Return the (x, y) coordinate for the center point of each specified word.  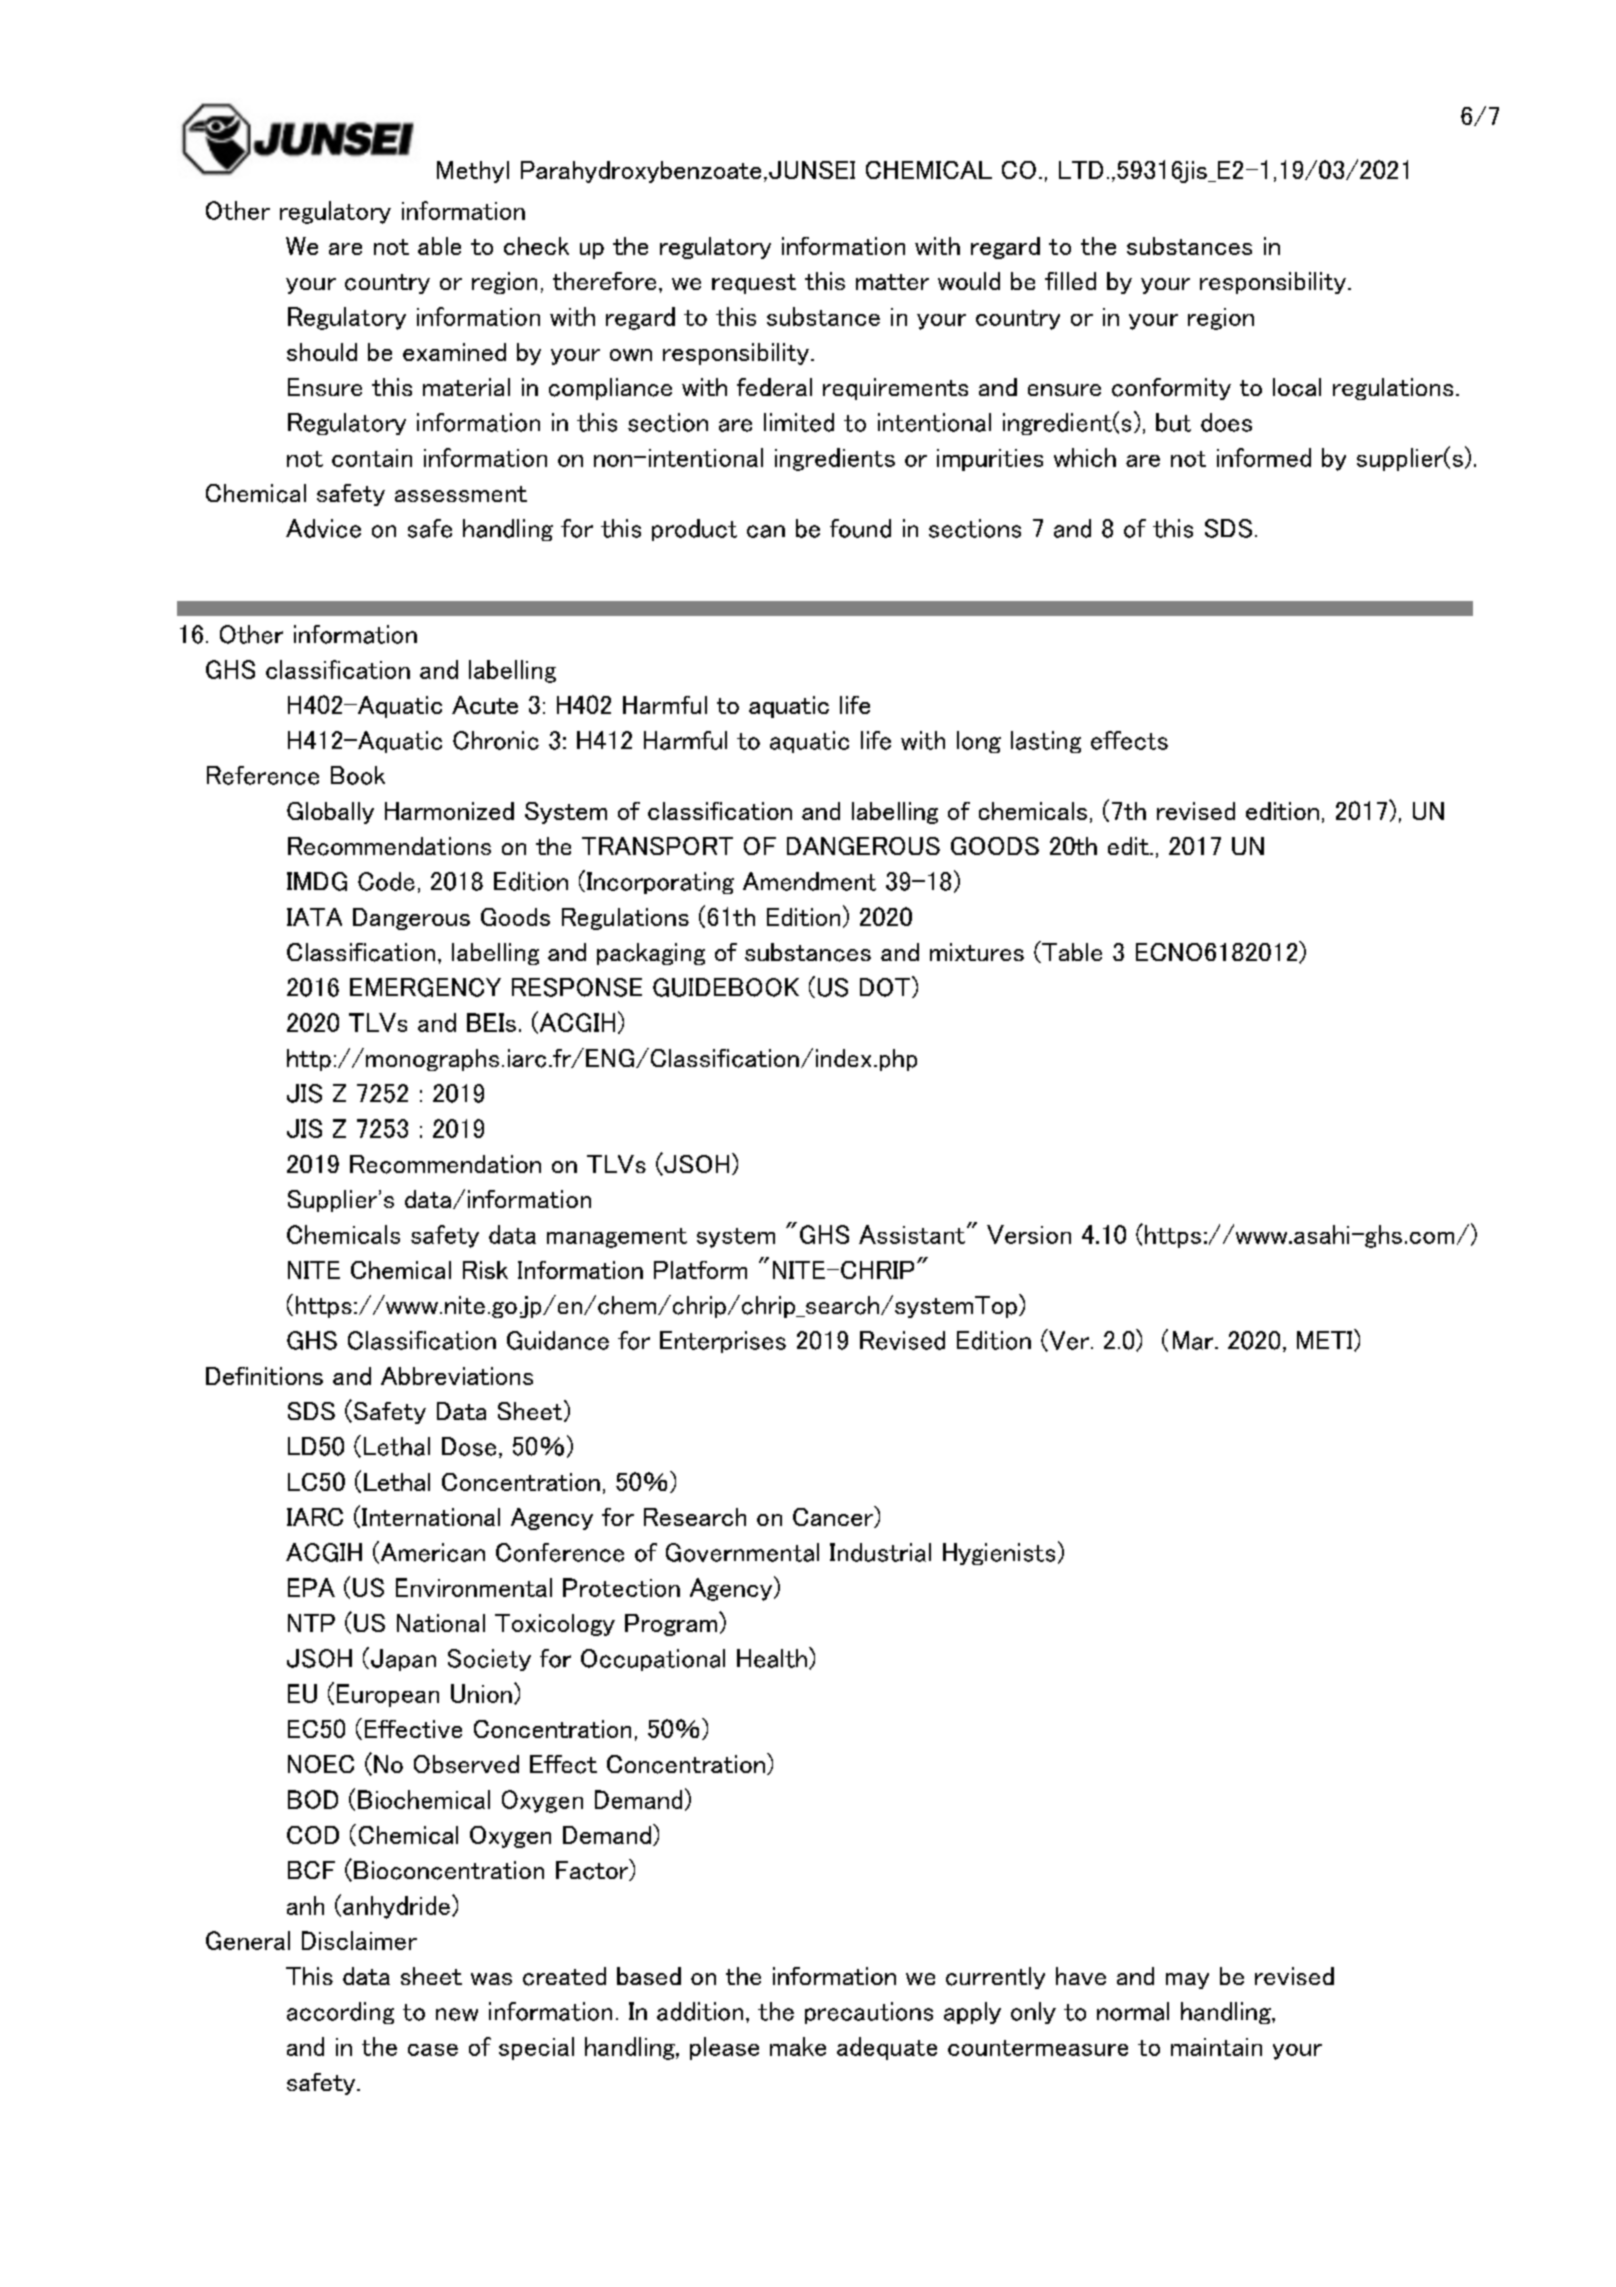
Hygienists (999, 1554)
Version (1029, 1234)
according (340, 2013)
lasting (1046, 742)
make (798, 2046)
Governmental (742, 1552)
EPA (311, 1587)
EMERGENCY (425, 987)
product (694, 530)
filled (1070, 281)
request (754, 284)
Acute (485, 705)
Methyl (473, 172)
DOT (886, 987)
